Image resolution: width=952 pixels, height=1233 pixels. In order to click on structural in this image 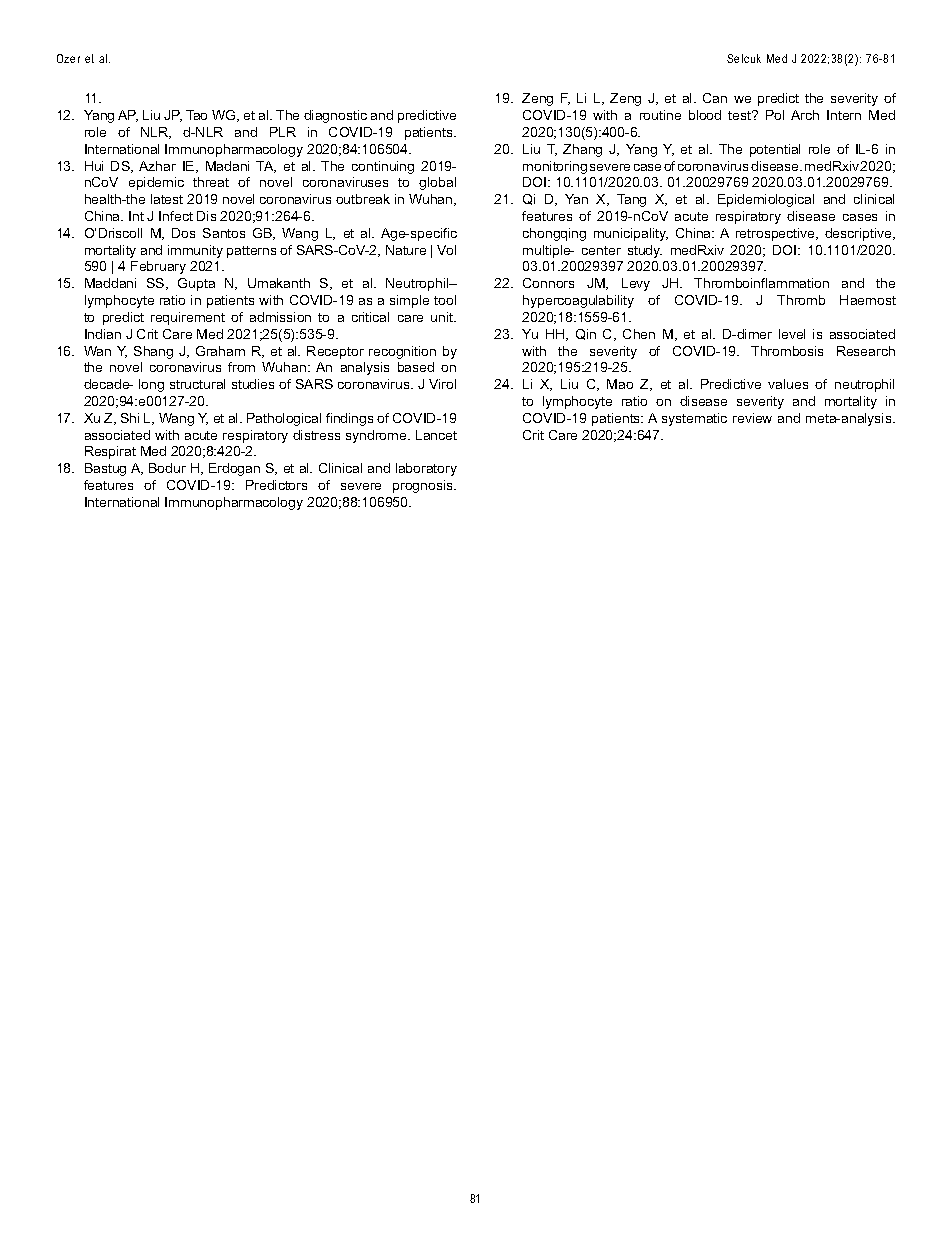, I will do `click(197, 384)`.
